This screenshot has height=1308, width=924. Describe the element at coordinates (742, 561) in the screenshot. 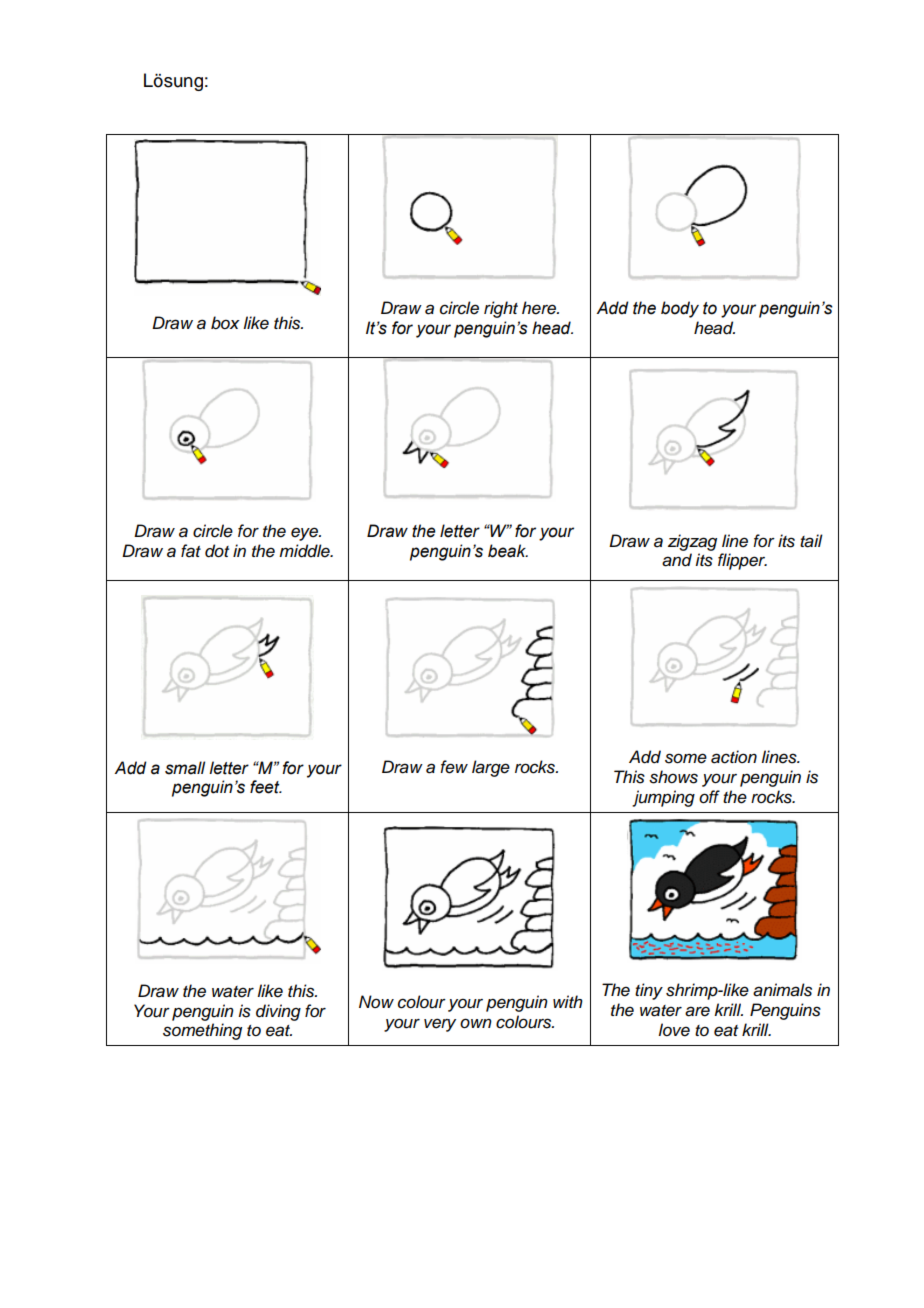

I see `flipper` at that location.
